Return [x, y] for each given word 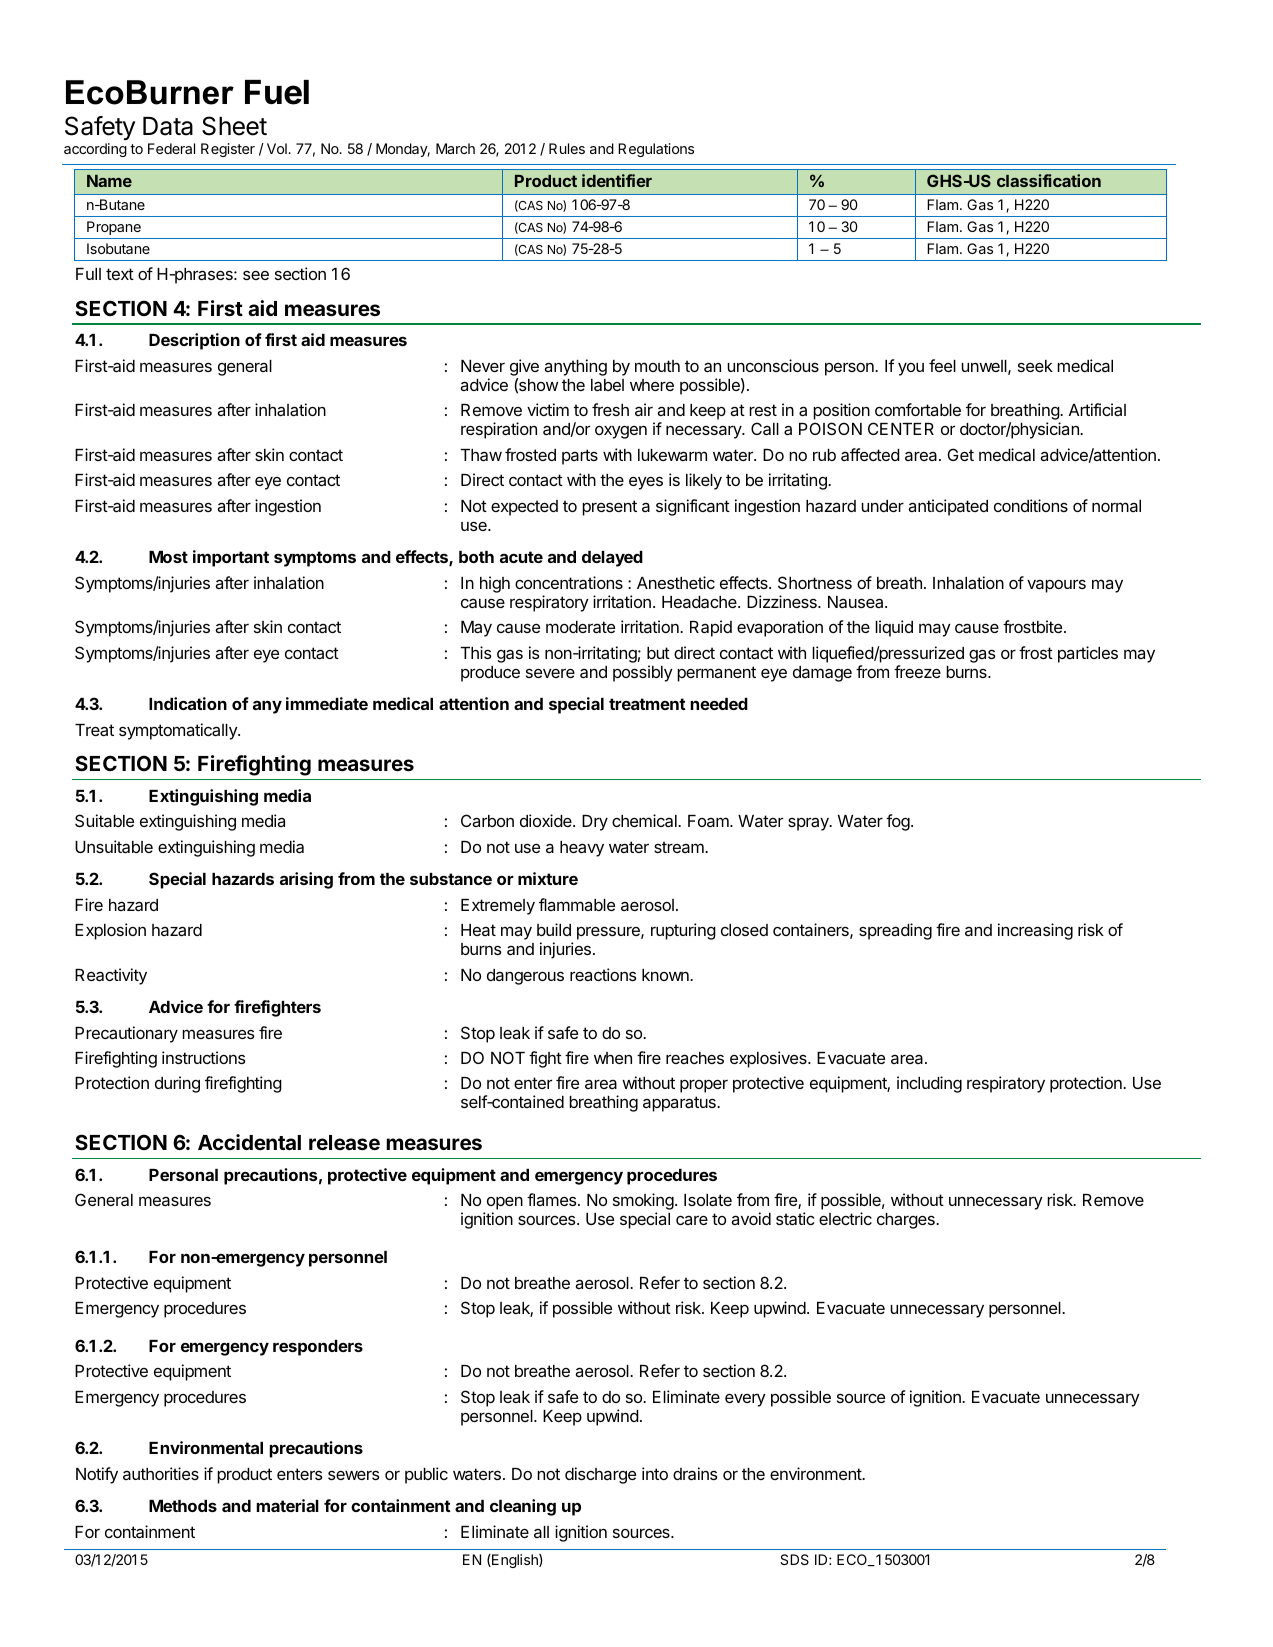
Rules [567, 148]
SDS [794, 1559]
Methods [183, 1506]
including [929, 1084]
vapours [1056, 586]
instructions [204, 1057]
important [231, 558]
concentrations [569, 582]
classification [1049, 180]
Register [228, 150]
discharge [600, 1475]
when [613, 1058]
